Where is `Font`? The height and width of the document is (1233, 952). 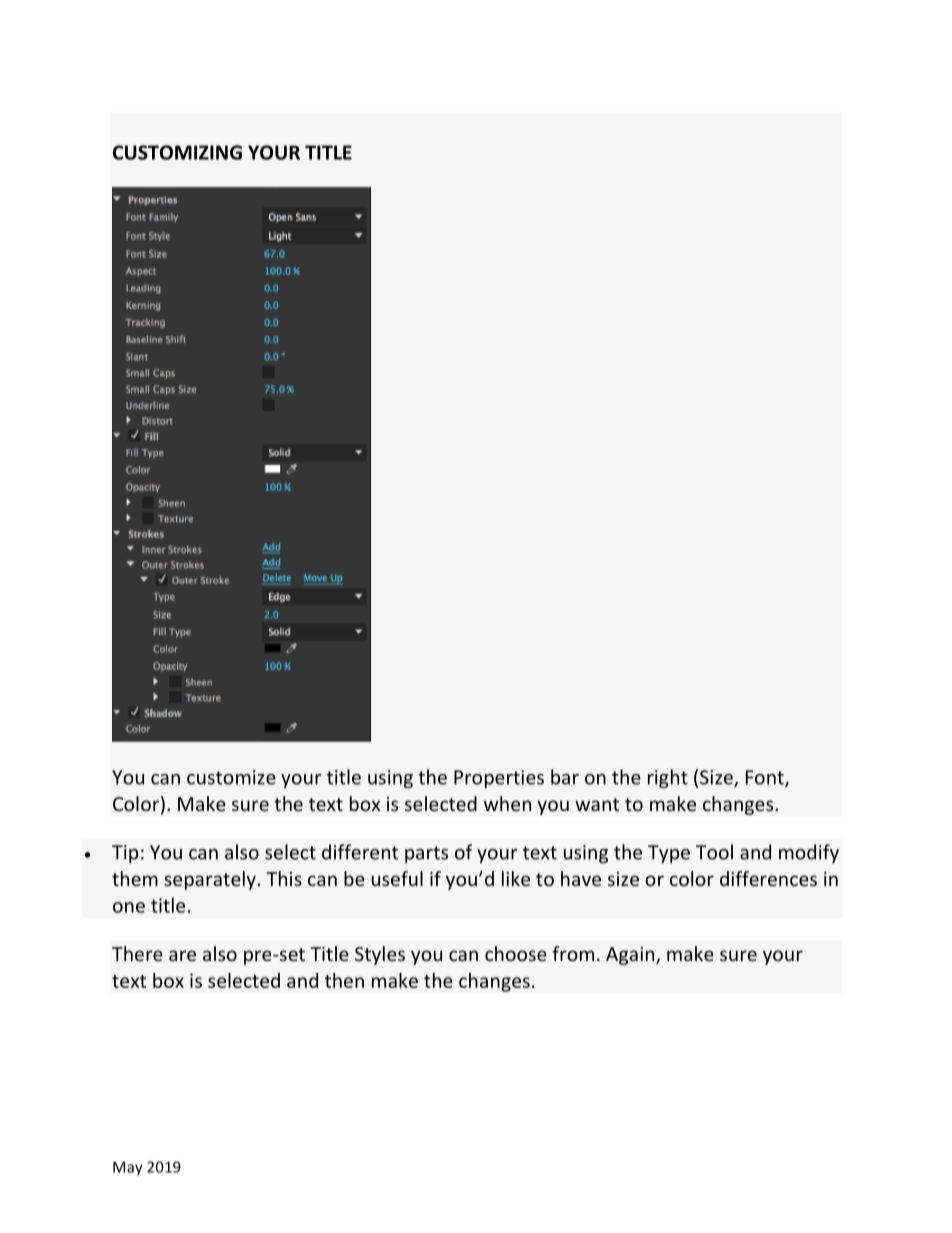
Font is located at coordinates (766, 778).
